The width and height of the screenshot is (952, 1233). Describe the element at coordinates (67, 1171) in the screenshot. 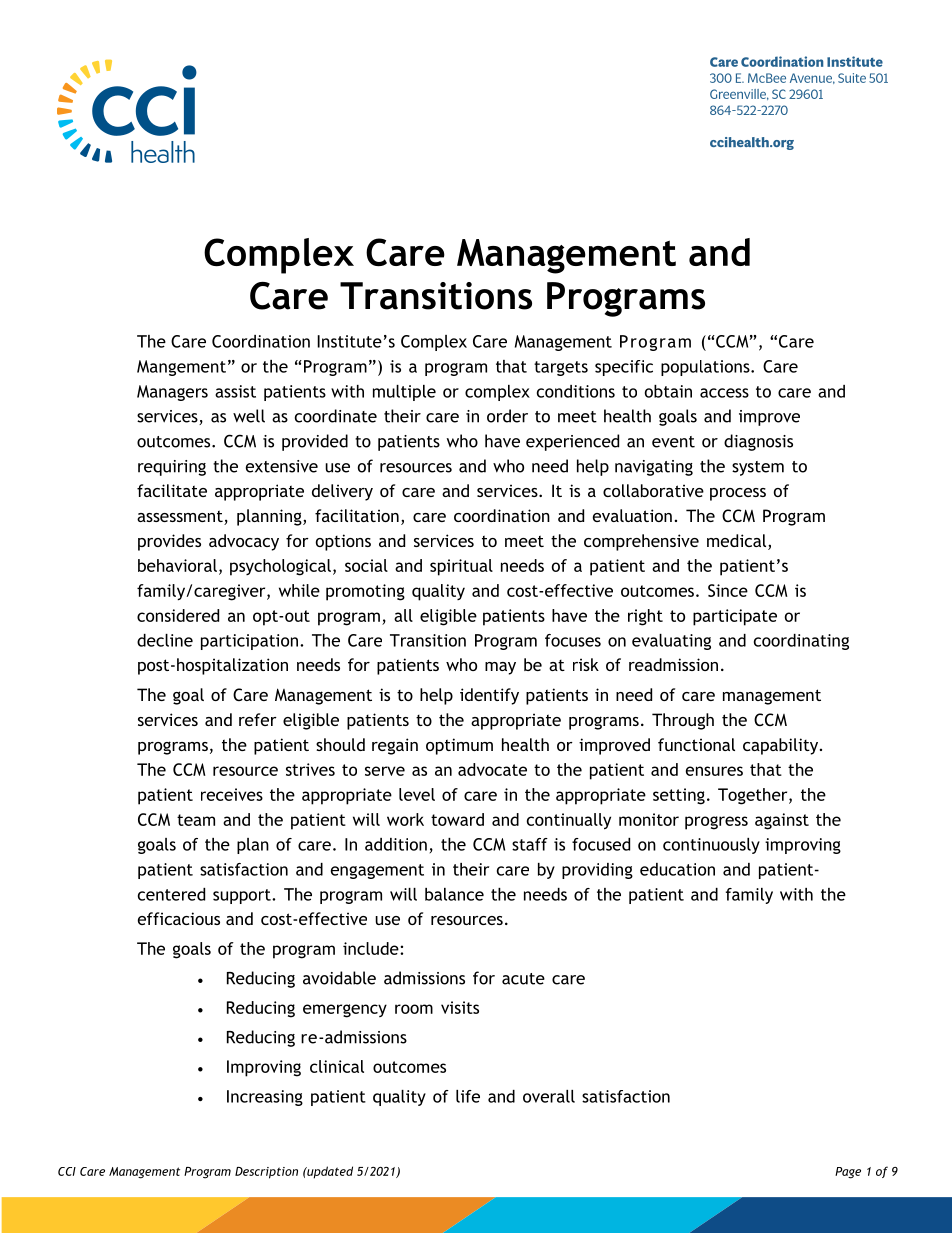

I see `CCI` at that location.
